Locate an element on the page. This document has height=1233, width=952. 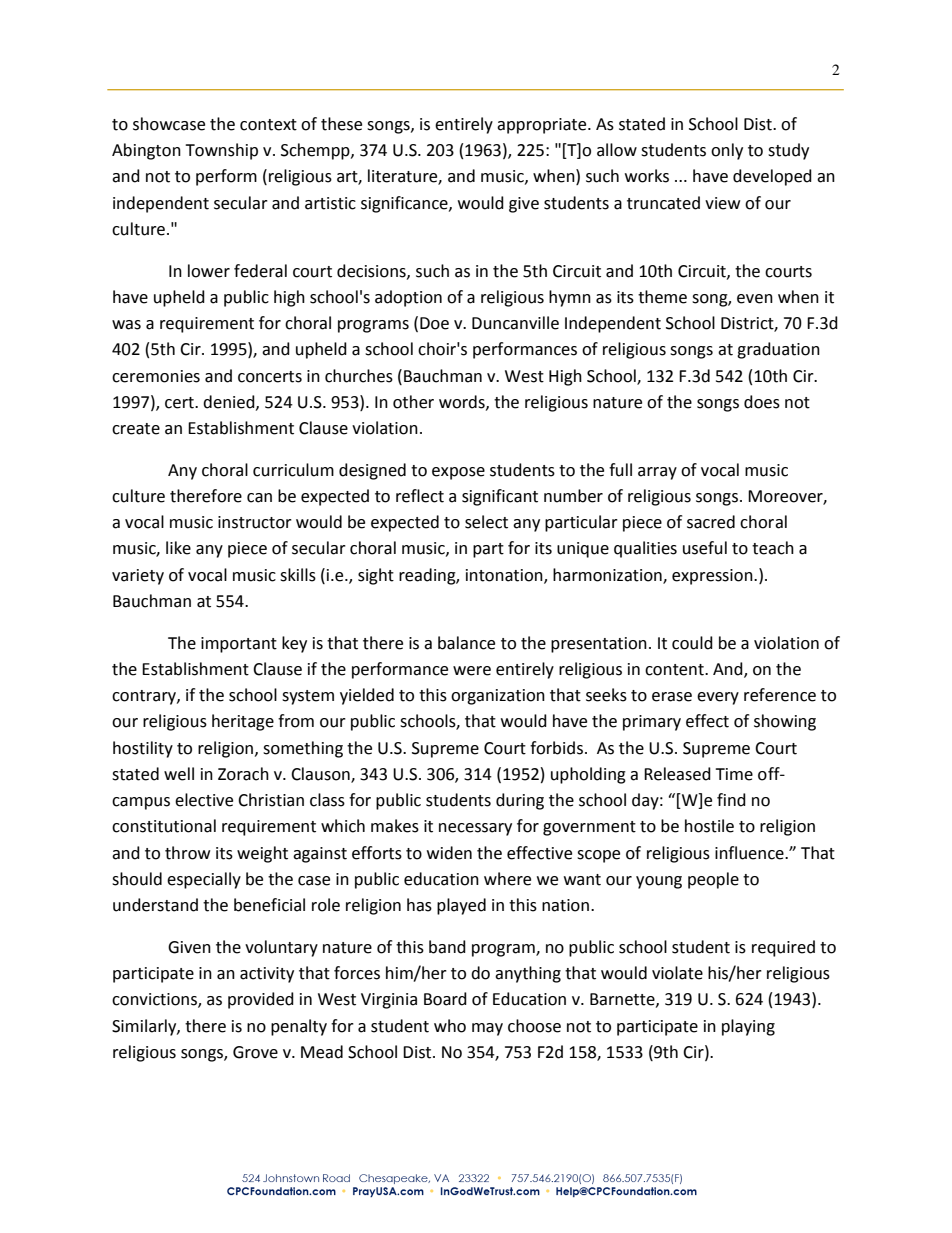
only is located at coordinates (727, 151).
